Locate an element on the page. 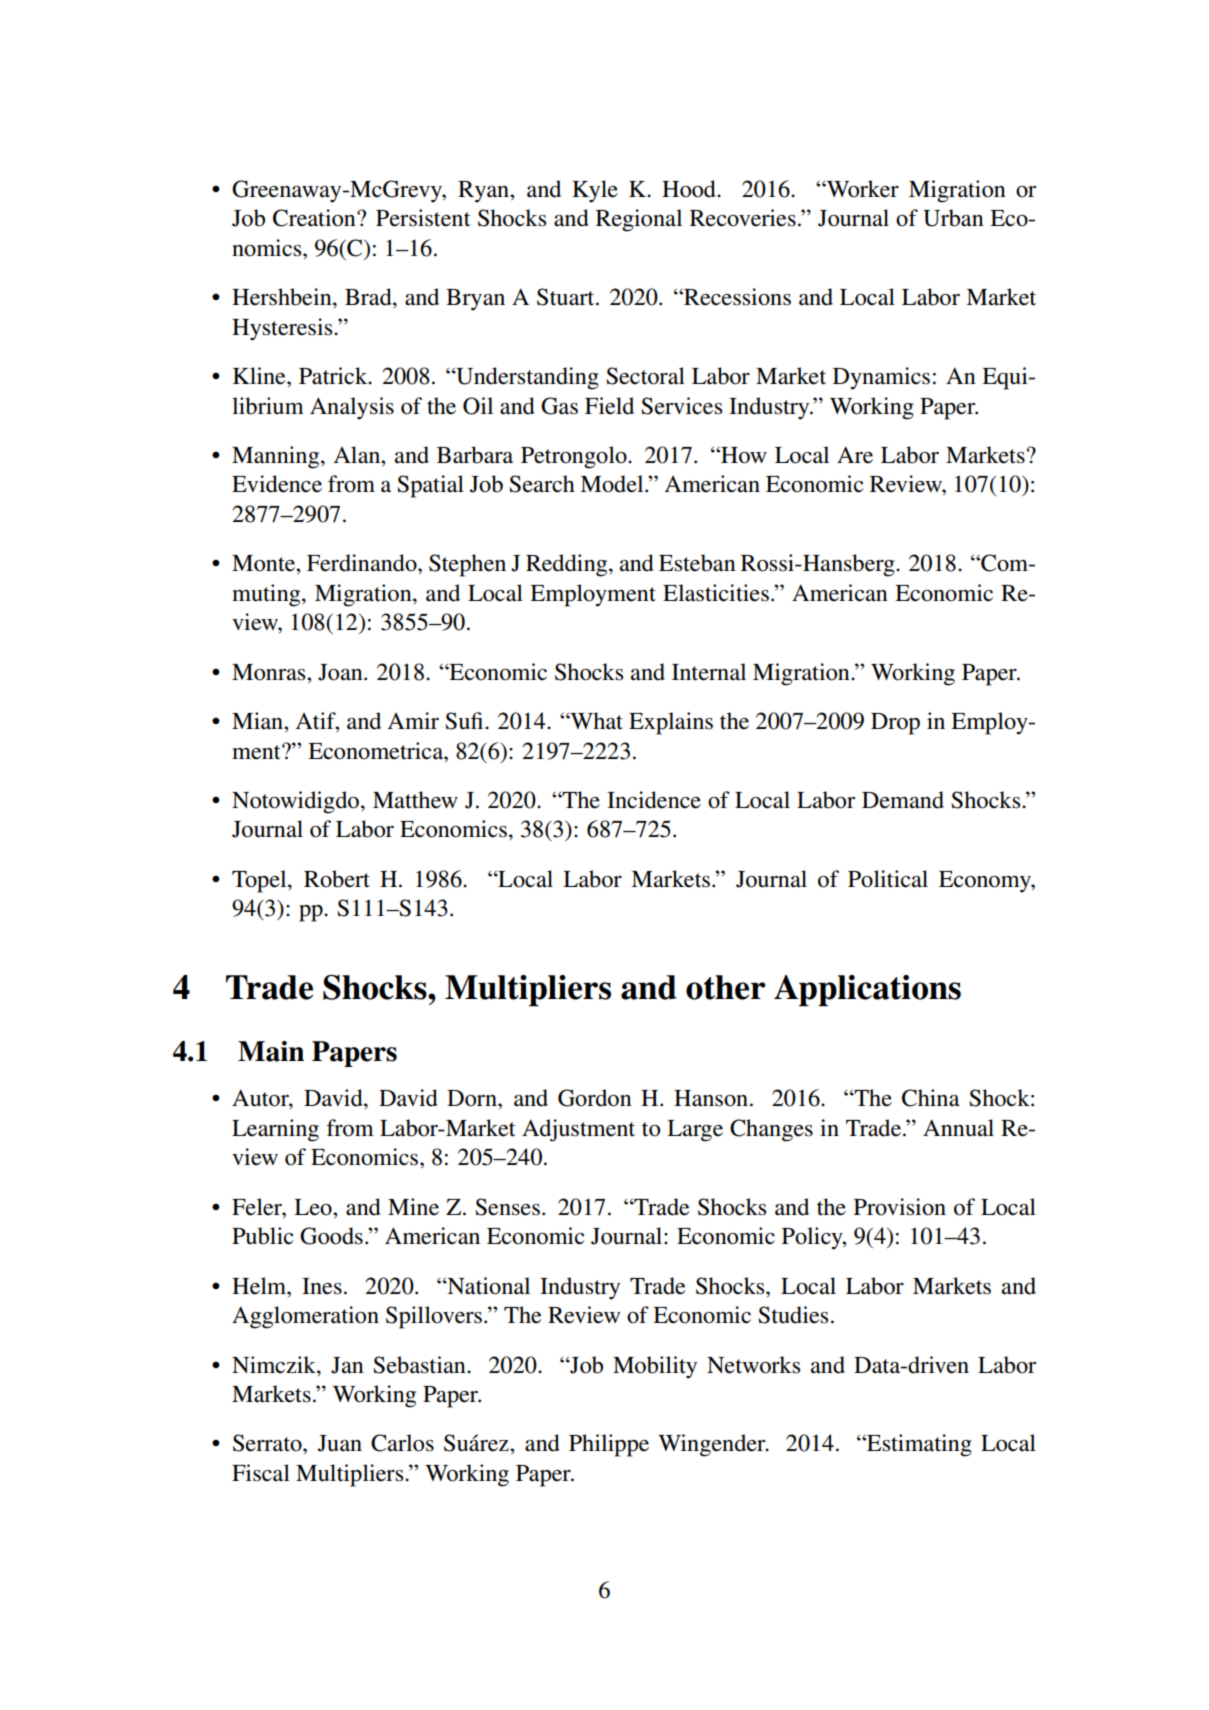 The image size is (1209, 1710). Drop is located at coordinates (895, 724).
